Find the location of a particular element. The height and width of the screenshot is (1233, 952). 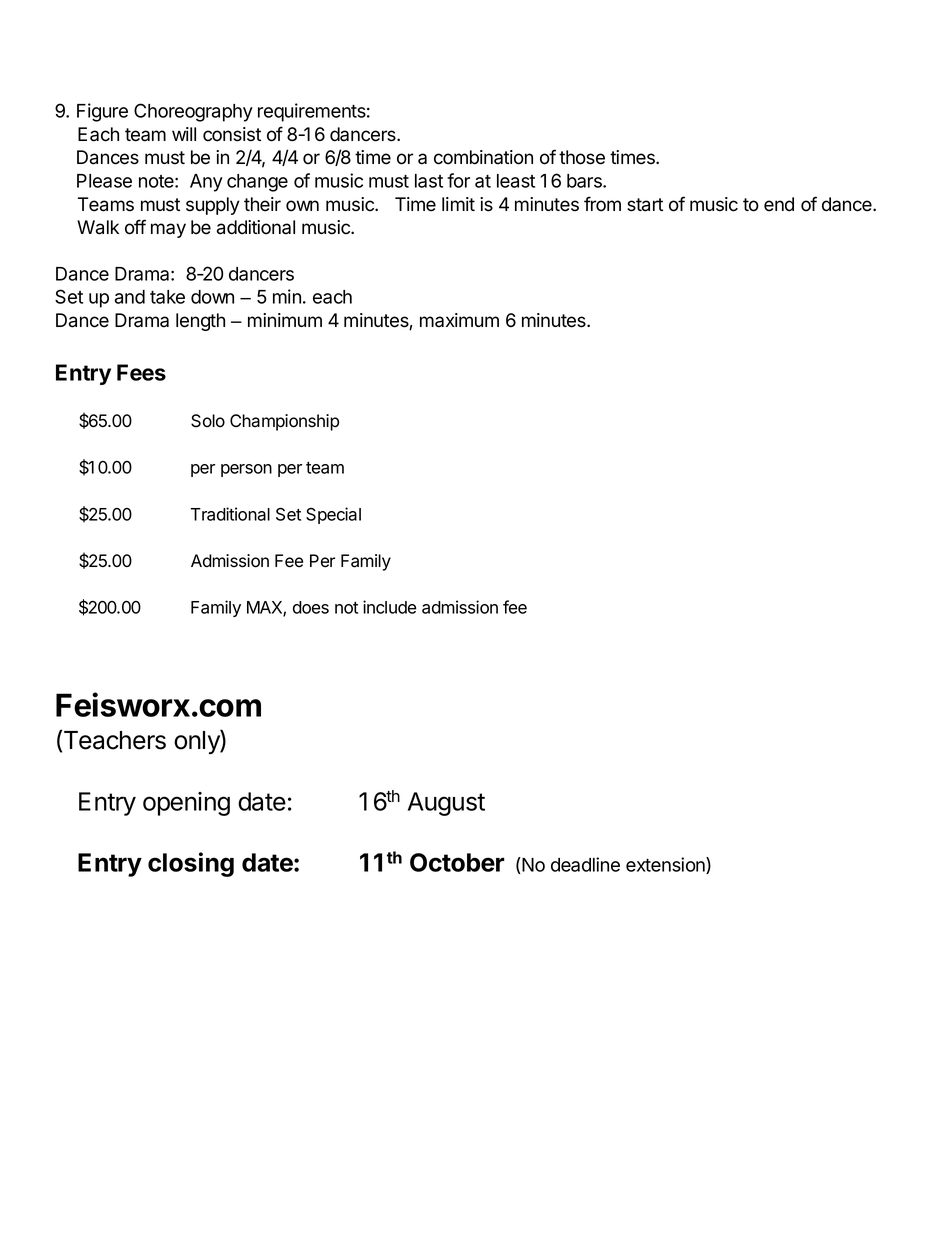

include is located at coordinates (390, 607).
